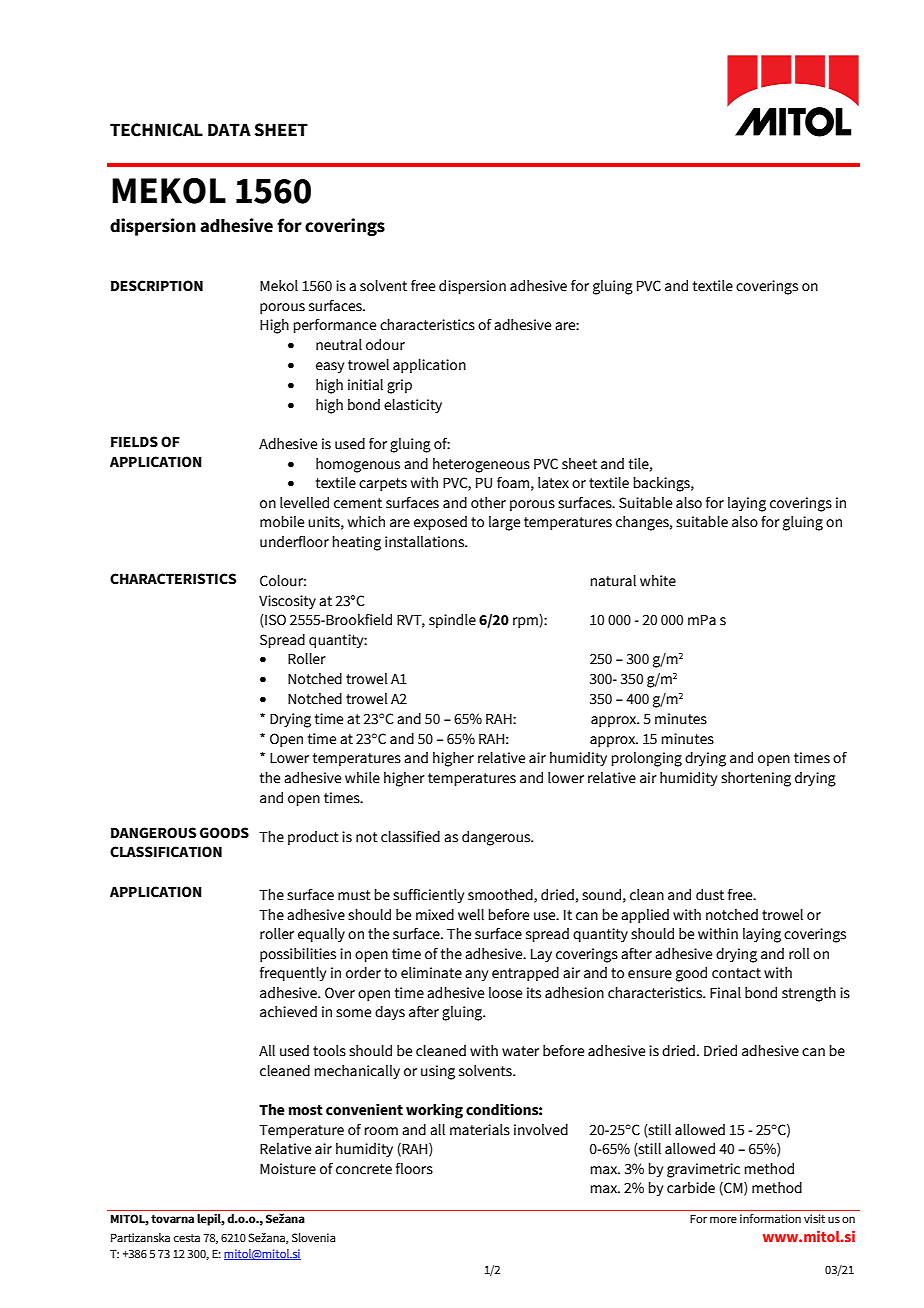  I want to click on rpm, so click(525, 622).
